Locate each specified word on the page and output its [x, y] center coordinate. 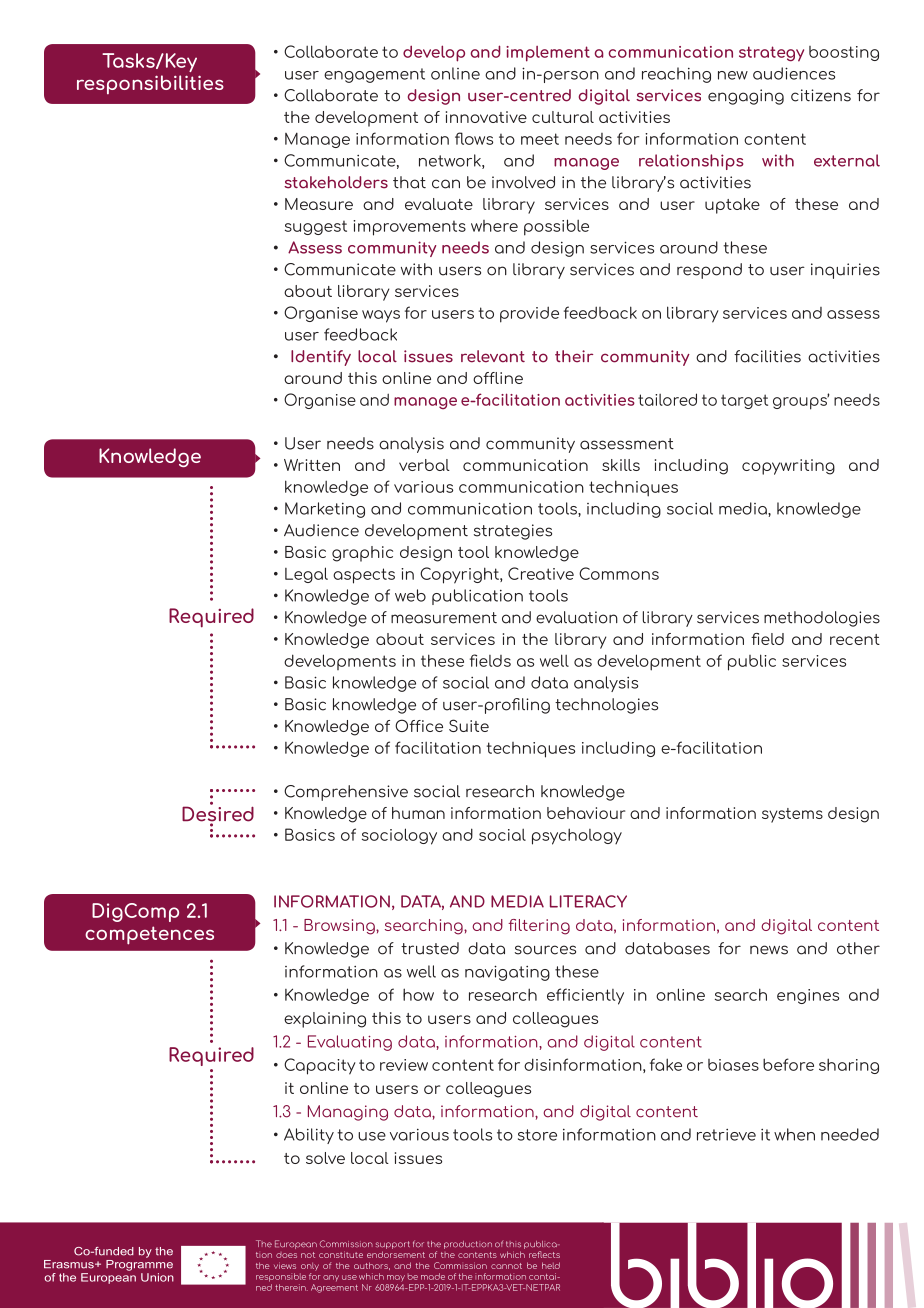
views [285, 1265]
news [769, 950]
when [794, 1134]
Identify [321, 358]
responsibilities [150, 84]
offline [498, 378]
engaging [746, 97]
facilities [767, 356]
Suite [469, 725]
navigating [507, 973]
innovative [486, 117]
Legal [306, 575]
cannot [506, 1266]
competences [149, 935]
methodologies [822, 619]
